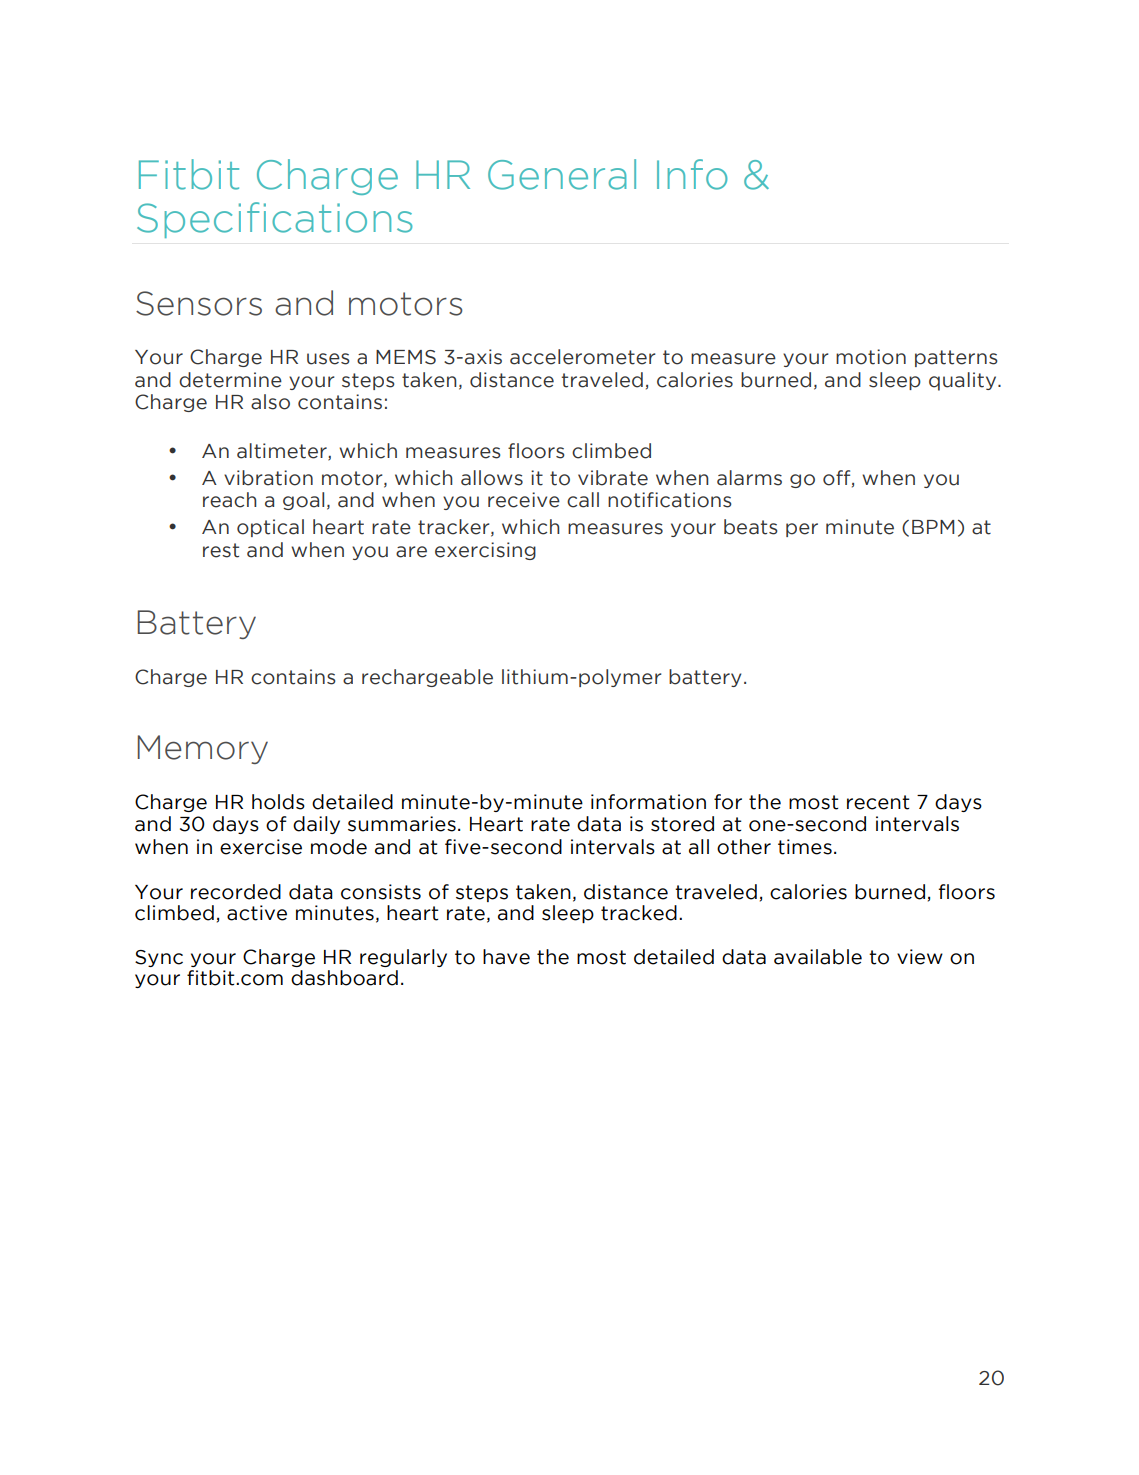 The image size is (1139, 1475). What do you see at coordinates (283, 451) in the screenshot?
I see `altimeter` at bounding box center [283, 451].
